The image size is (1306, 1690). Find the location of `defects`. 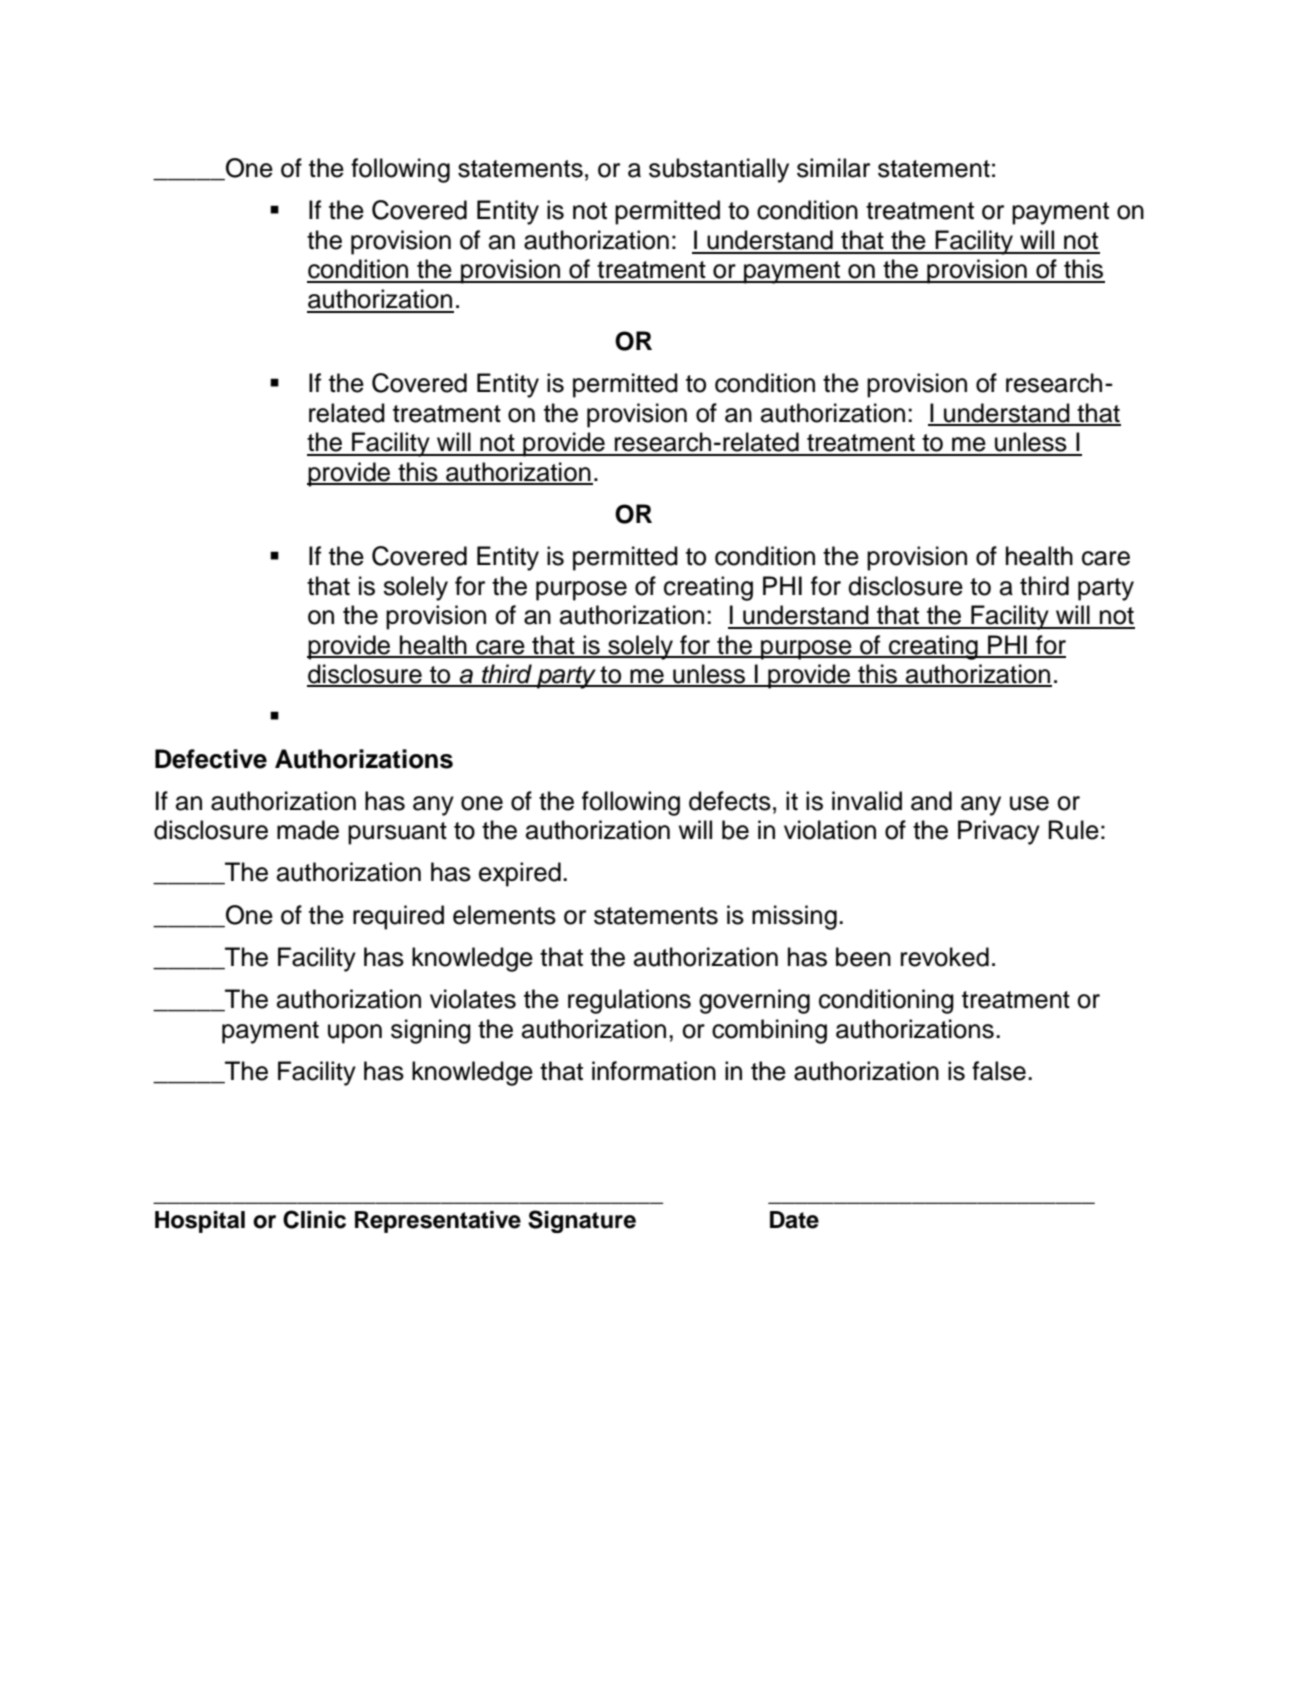

defects is located at coordinates (730, 801).
